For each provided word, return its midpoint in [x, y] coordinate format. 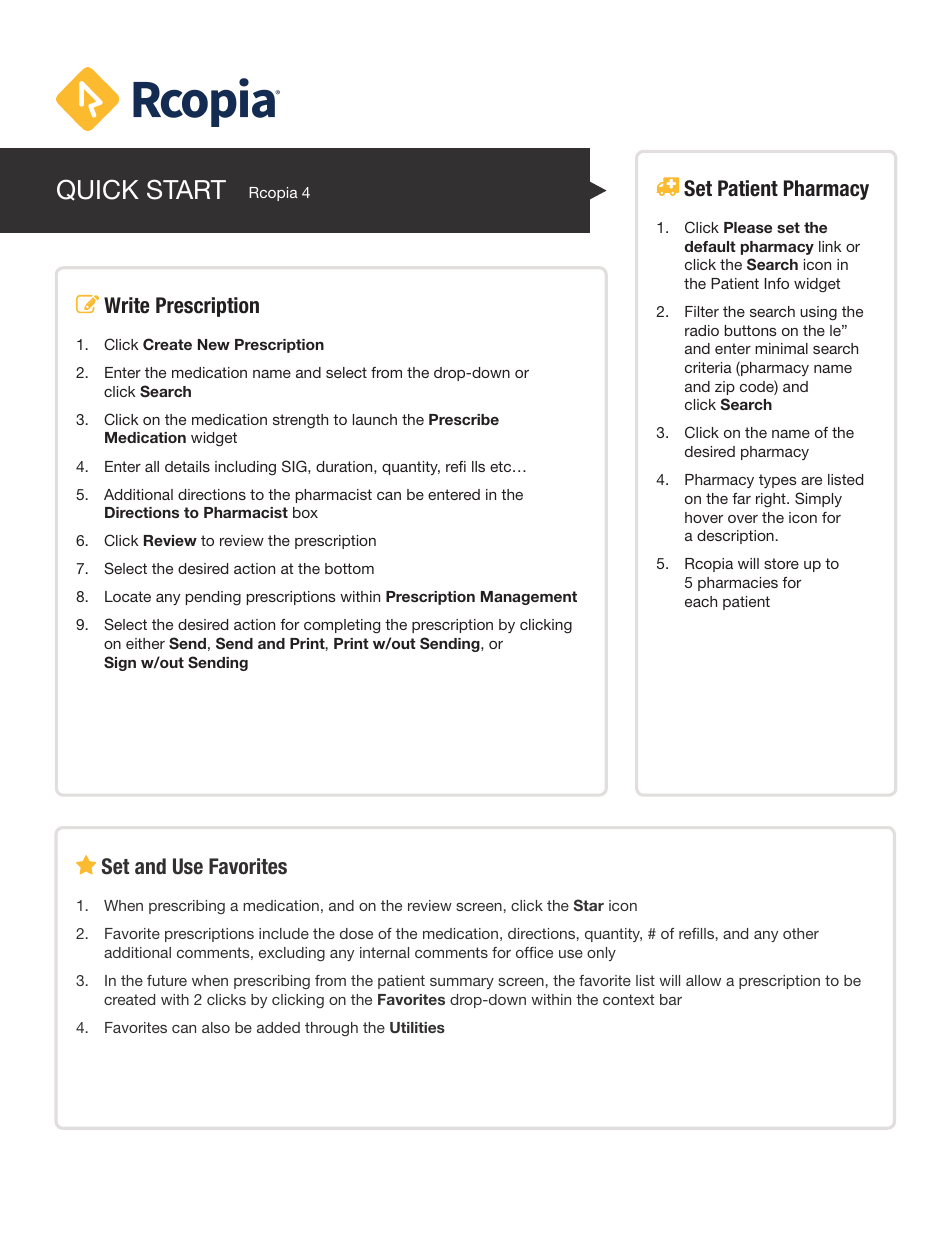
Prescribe [464, 419]
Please [748, 227]
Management [529, 598]
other [801, 933]
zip [725, 388]
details [187, 466]
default [710, 246]
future [167, 980]
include [284, 933]
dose [356, 933]
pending [213, 598]
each [701, 601]
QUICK [98, 190]
